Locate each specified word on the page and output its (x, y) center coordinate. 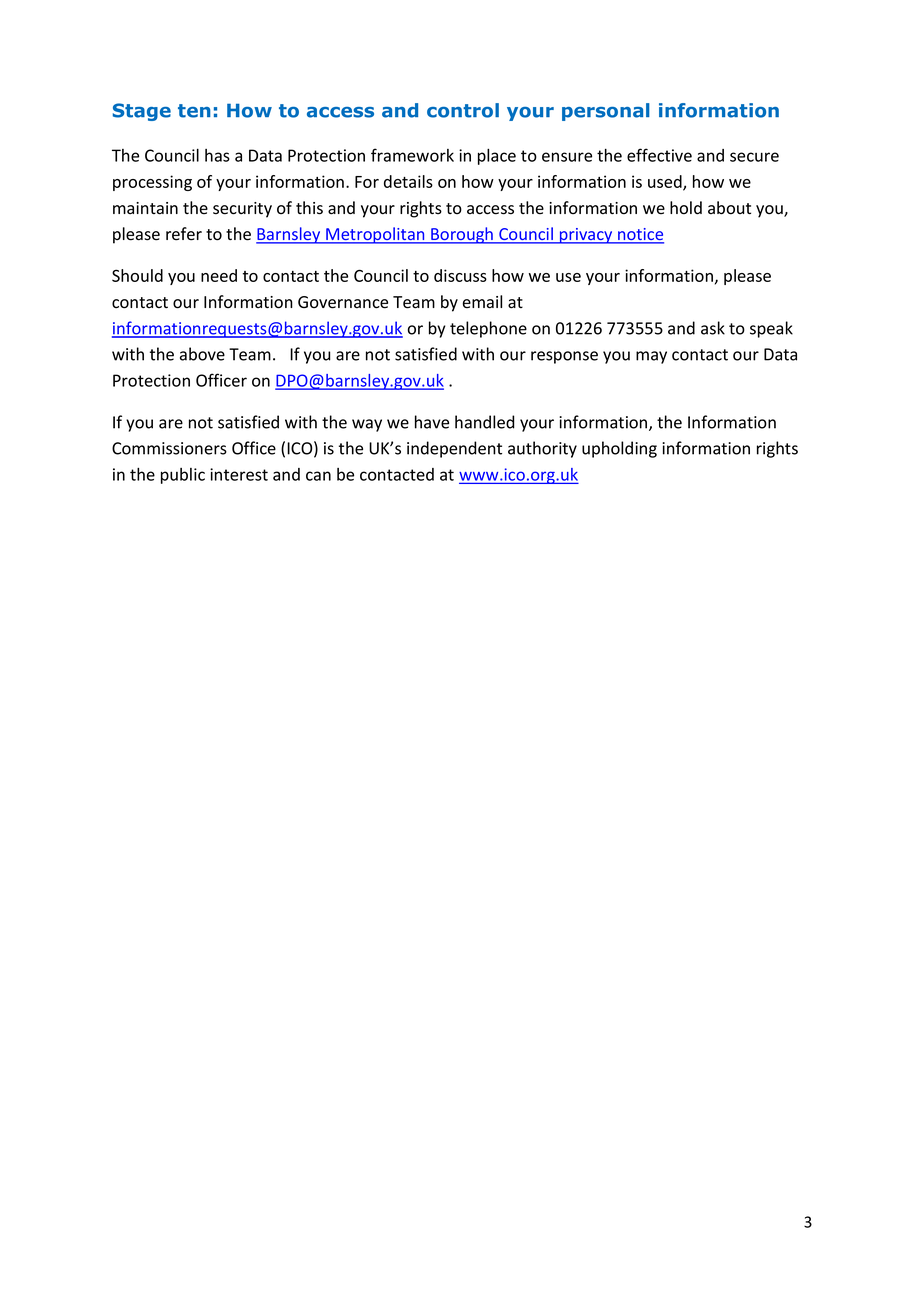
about (729, 208)
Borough (462, 235)
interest (239, 474)
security (242, 210)
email (482, 302)
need (219, 275)
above (202, 354)
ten (194, 111)
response (564, 357)
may (651, 357)
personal (606, 112)
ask (713, 328)
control (463, 110)
